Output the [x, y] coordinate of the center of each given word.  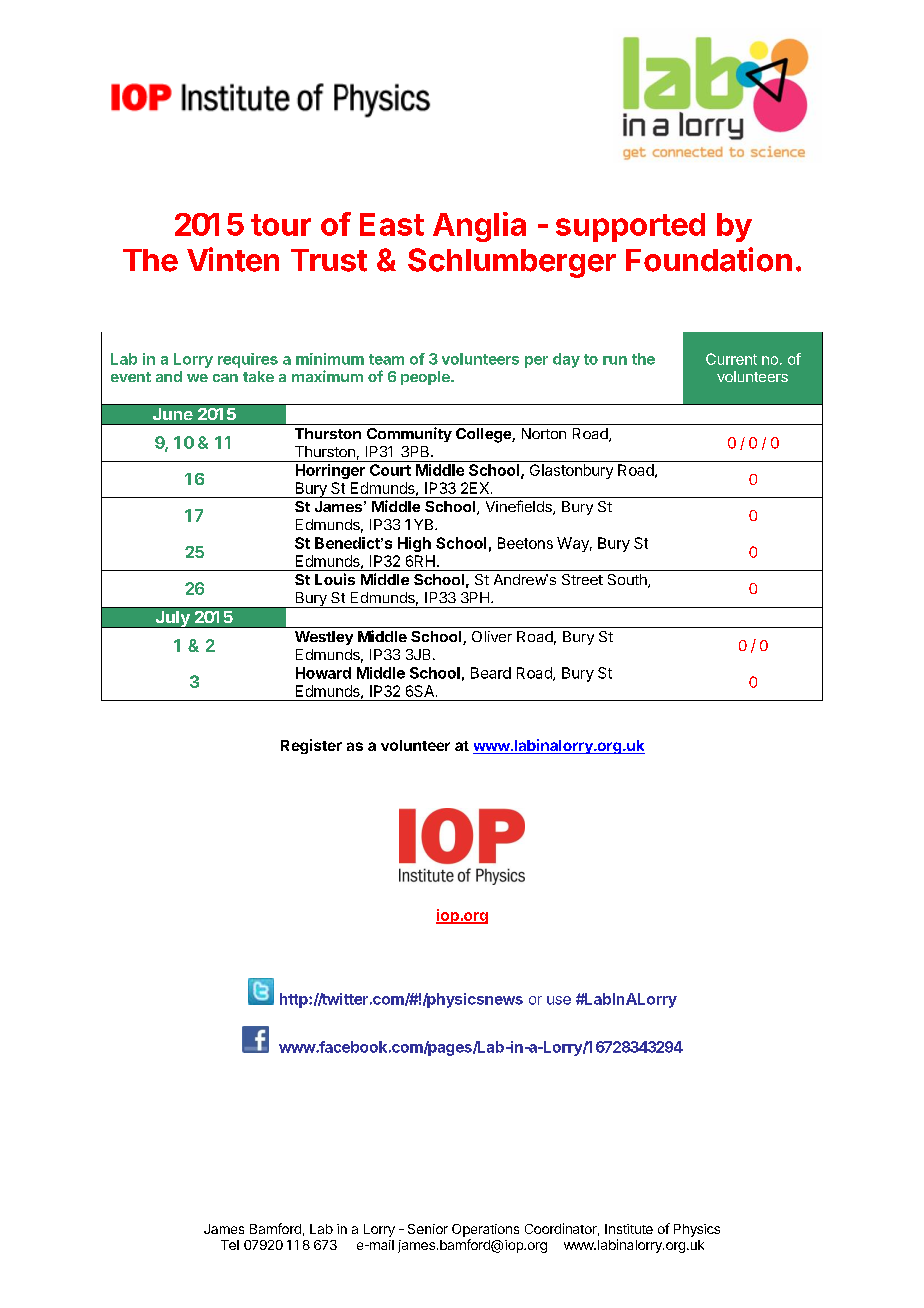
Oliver [492, 636]
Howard [323, 673]
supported [630, 227]
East [392, 224]
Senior [428, 1229]
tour [281, 225]
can [225, 378]
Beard [491, 673]
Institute [629, 1229]
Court [390, 470]
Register [311, 746]
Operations [485, 1230]
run [615, 360]
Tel [230, 1245]
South [628, 581]
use [559, 1000]
